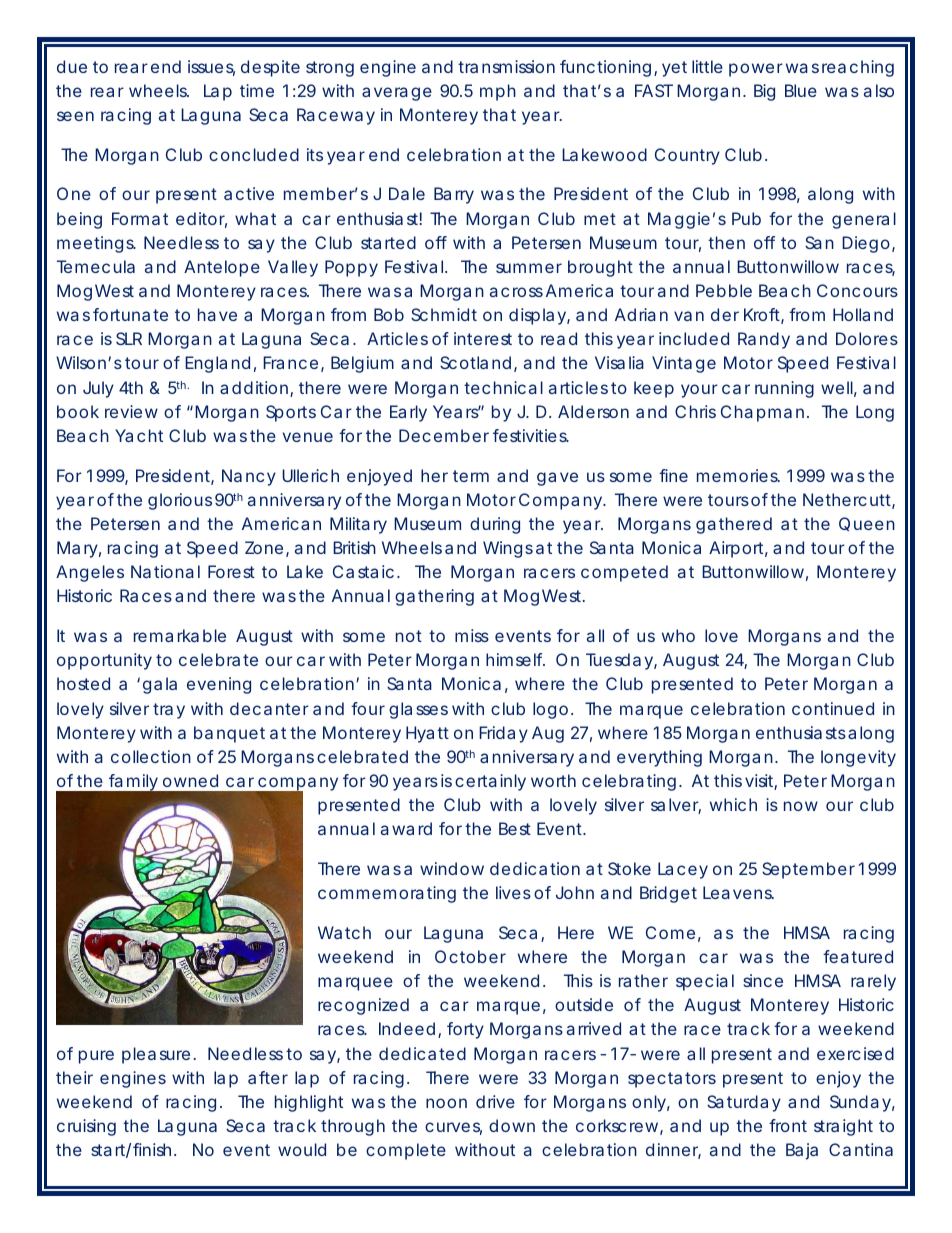 The image size is (952, 1233). Describe the element at coordinates (129, 338) in the screenshot. I see `SLR` at that location.
